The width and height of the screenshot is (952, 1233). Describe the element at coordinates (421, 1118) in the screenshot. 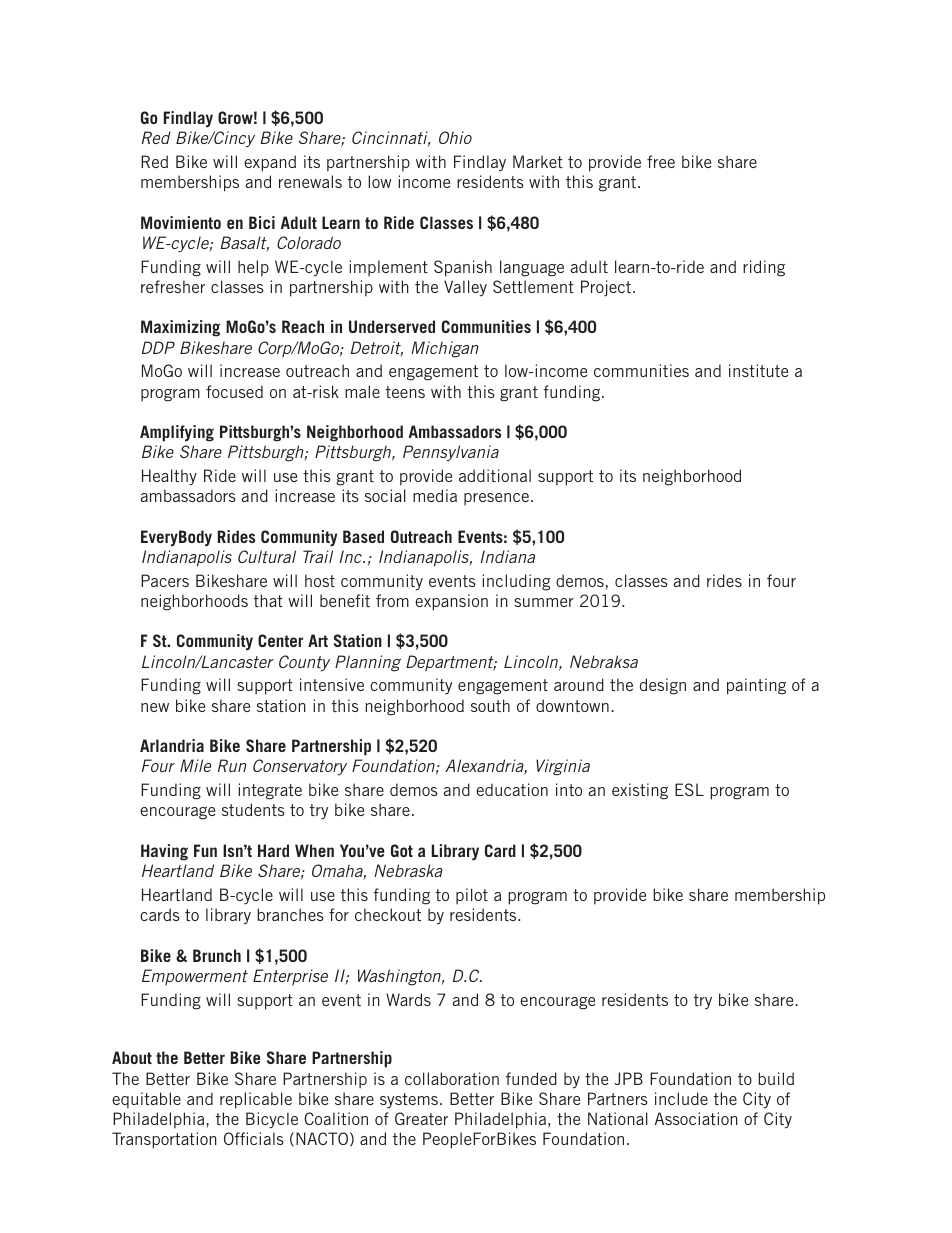

I see `Greater` at that location.
